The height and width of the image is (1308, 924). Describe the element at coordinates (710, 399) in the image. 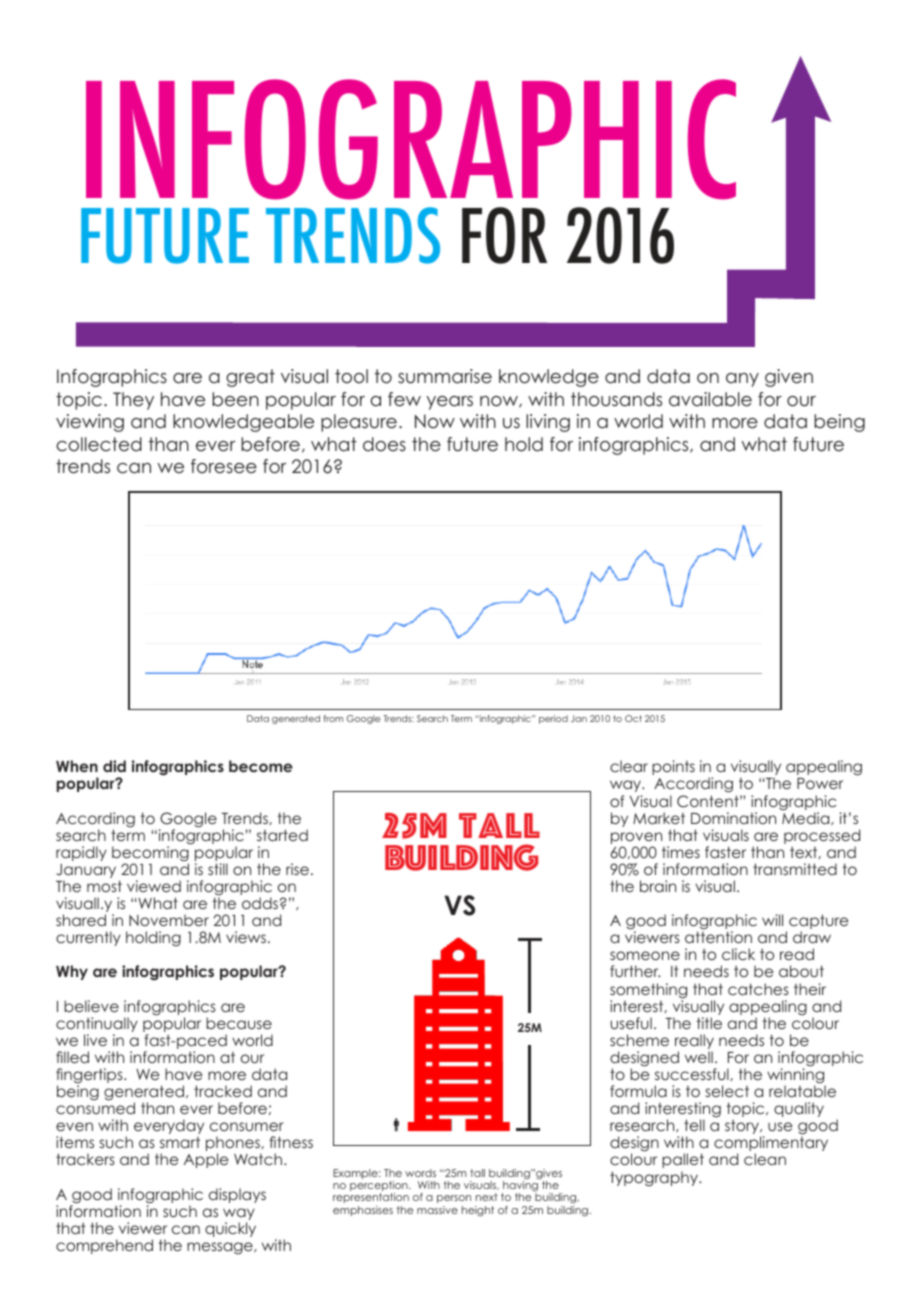

I see `available` at that location.
